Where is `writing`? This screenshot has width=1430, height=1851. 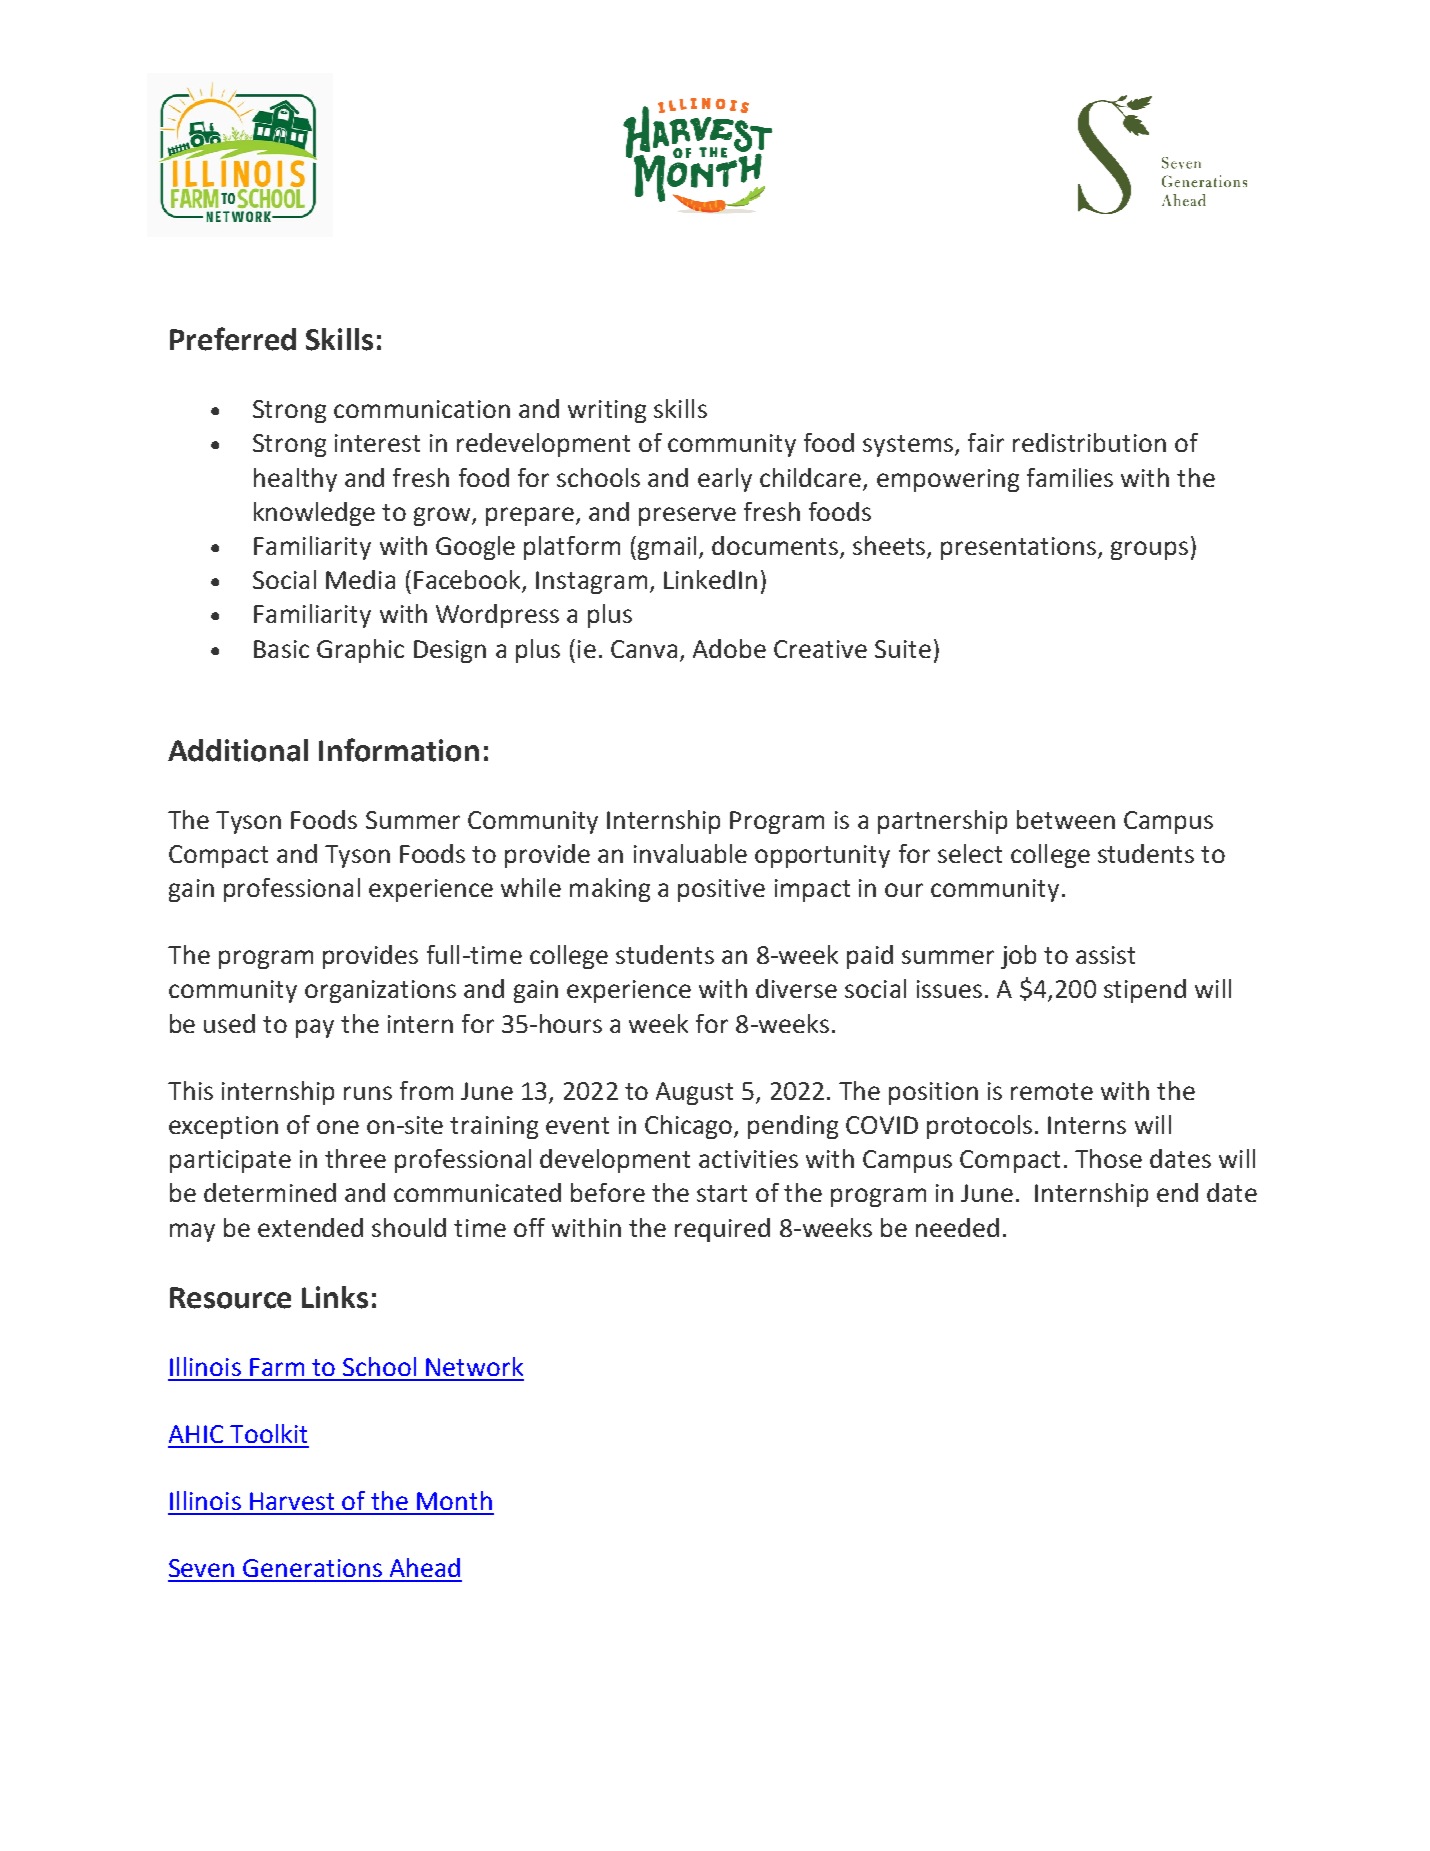
writing is located at coordinates (607, 411).
